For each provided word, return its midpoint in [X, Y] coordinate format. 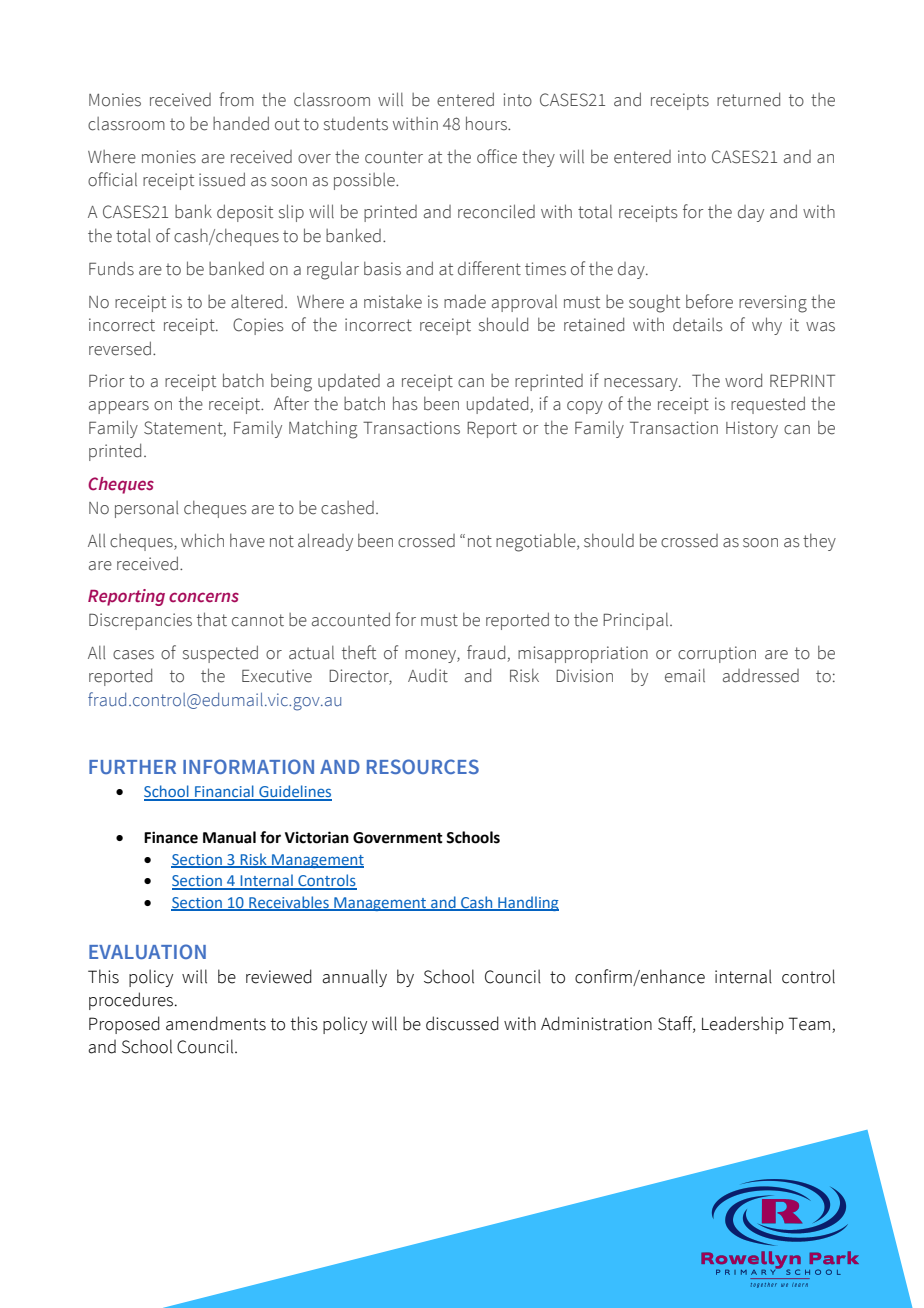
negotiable [537, 542]
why [767, 326]
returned [748, 99]
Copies [258, 326]
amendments [216, 1023]
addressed [761, 676]
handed [241, 123]
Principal [637, 621]
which [202, 540]
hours [487, 123]
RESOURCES [423, 766]
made [465, 301]
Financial [224, 792]
